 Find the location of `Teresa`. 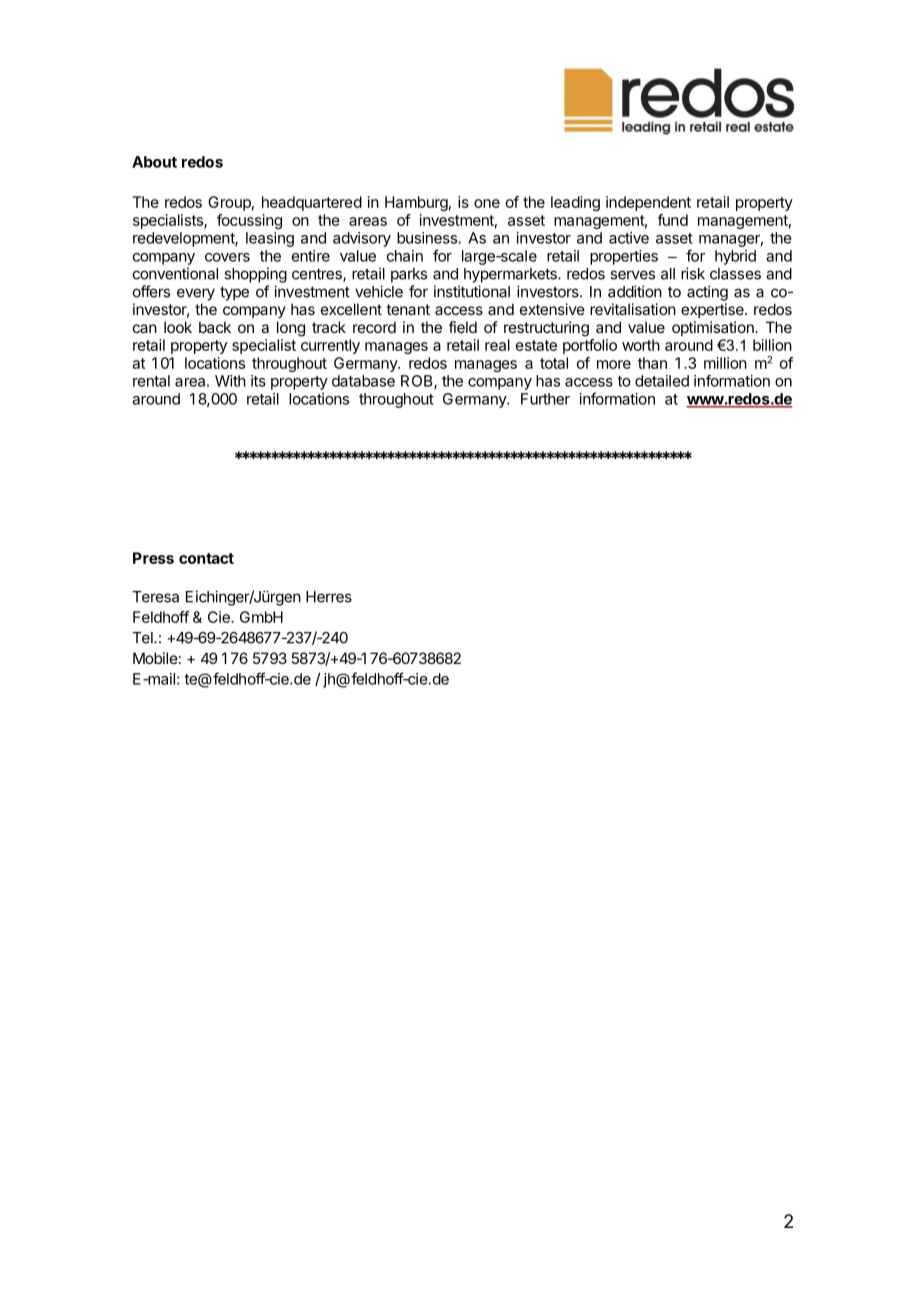

Teresa is located at coordinates (155, 597).
